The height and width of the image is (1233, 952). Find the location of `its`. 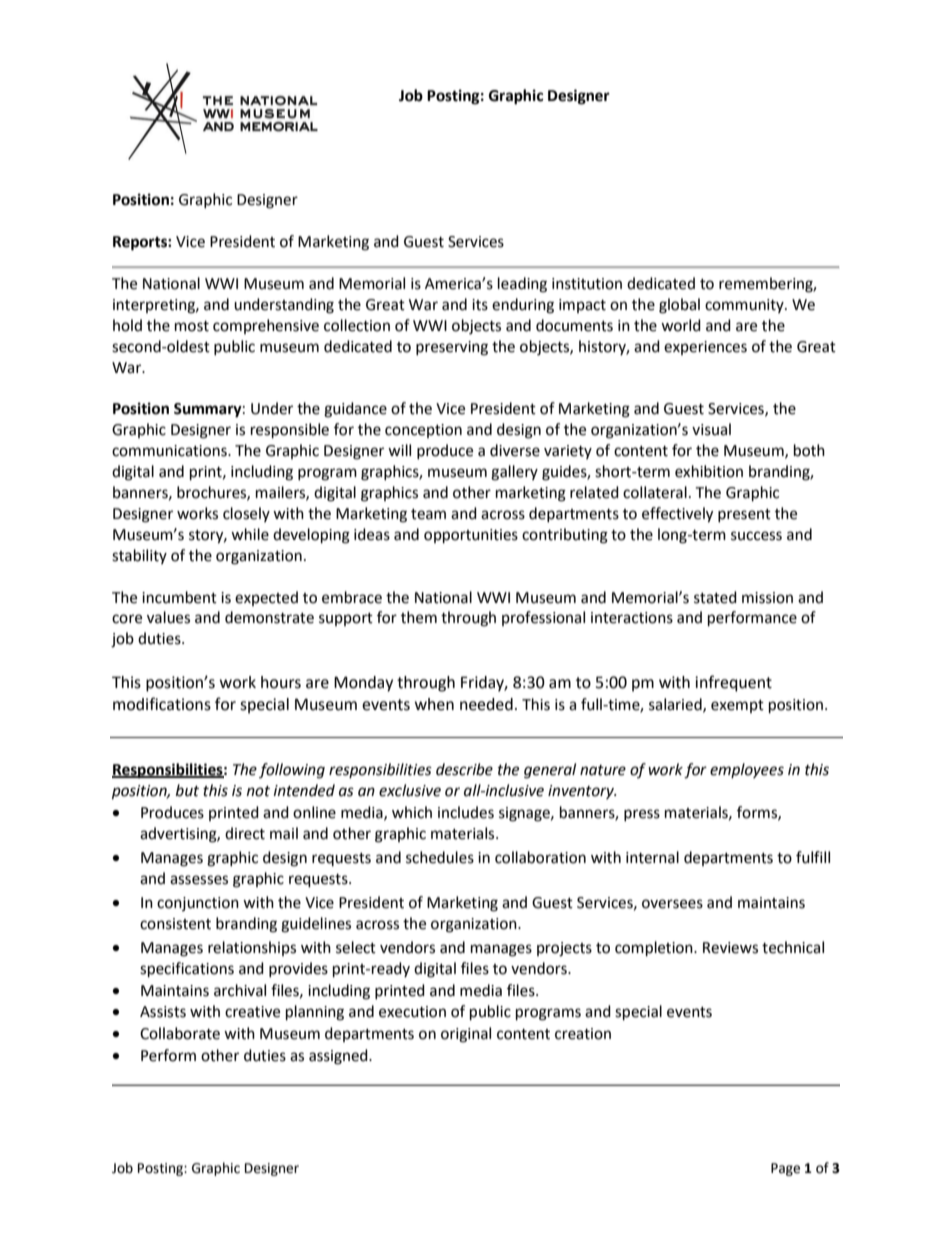

its is located at coordinates (480, 305).
